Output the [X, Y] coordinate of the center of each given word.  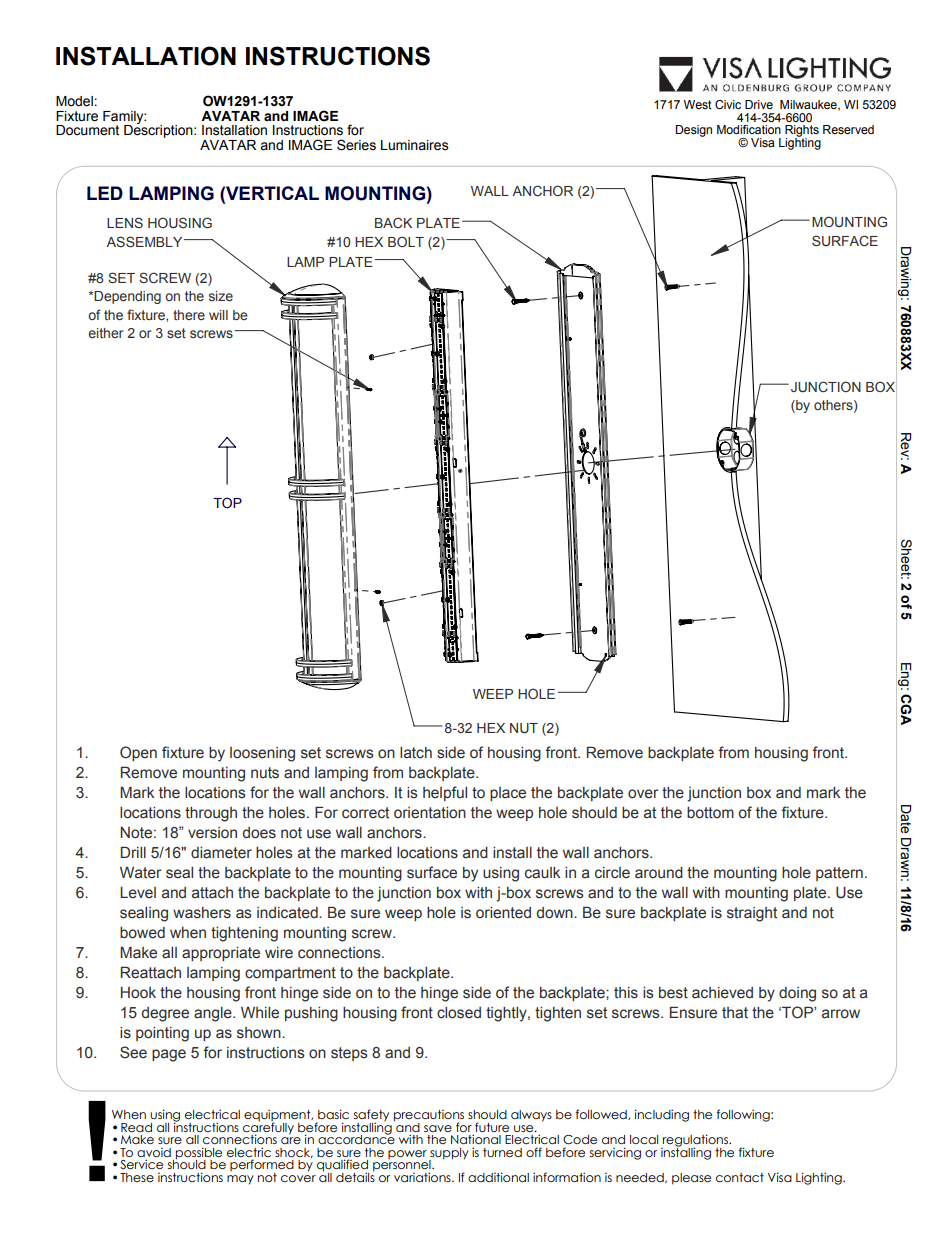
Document [87, 130]
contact [740, 1177]
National [476, 1139]
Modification [749, 129]
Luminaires [414, 145]
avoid [154, 1152]
